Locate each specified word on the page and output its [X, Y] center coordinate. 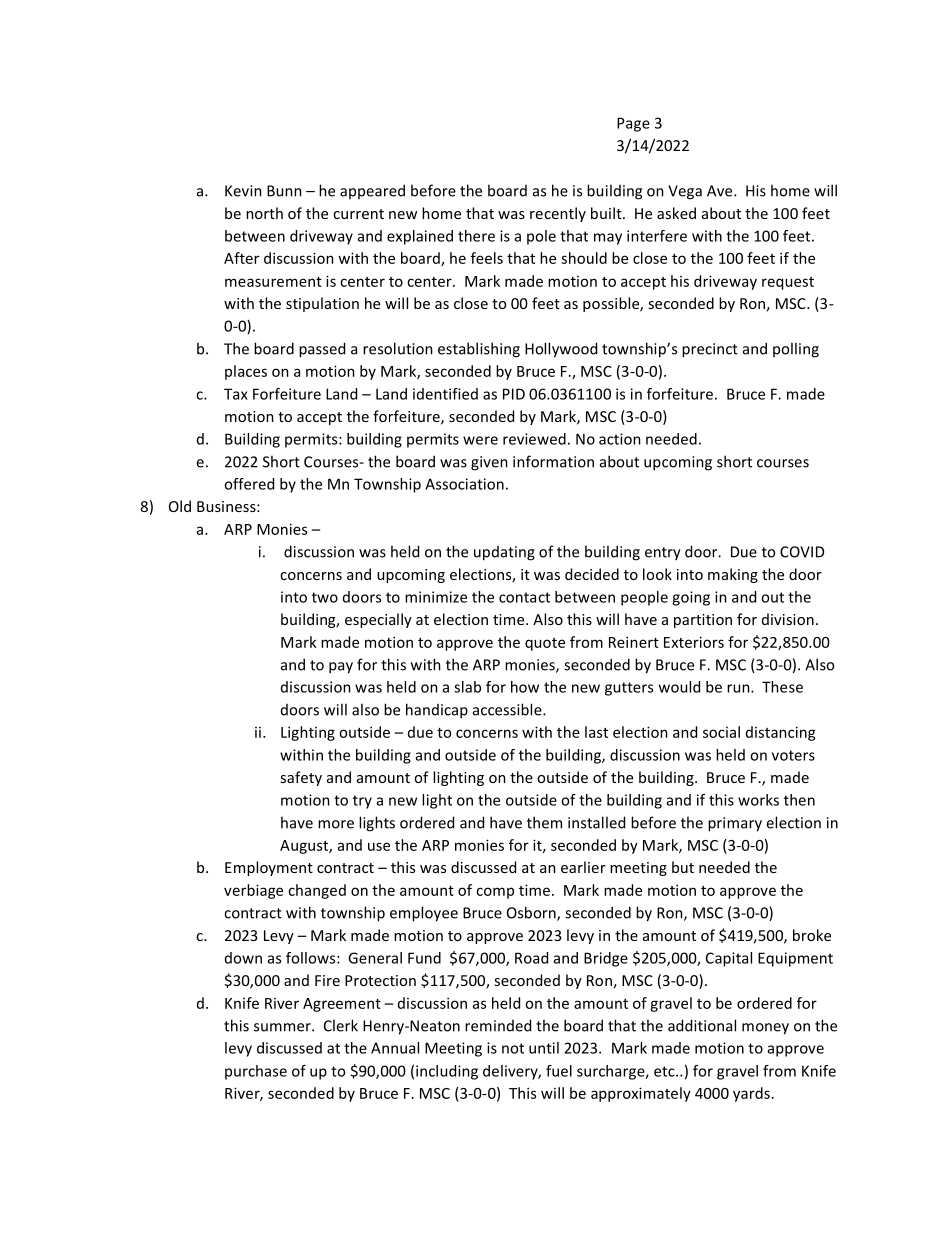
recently [558, 214]
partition [703, 621]
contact [524, 597]
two [325, 597]
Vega [685, 192]
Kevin [243, 191]
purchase [256, 1072]
